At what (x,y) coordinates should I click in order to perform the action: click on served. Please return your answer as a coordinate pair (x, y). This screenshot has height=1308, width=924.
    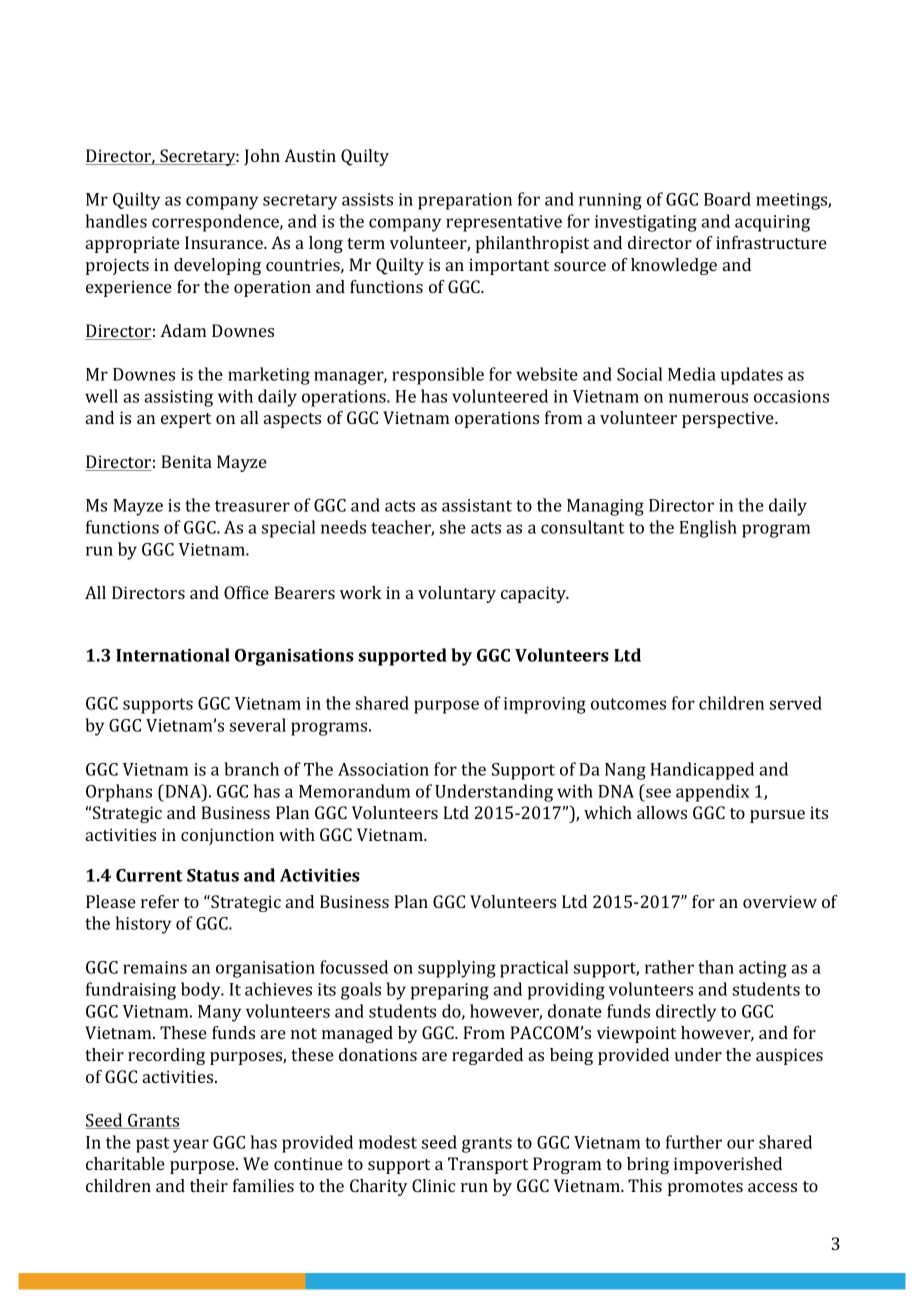
    Looking at the image, I should click on (796, 703).
